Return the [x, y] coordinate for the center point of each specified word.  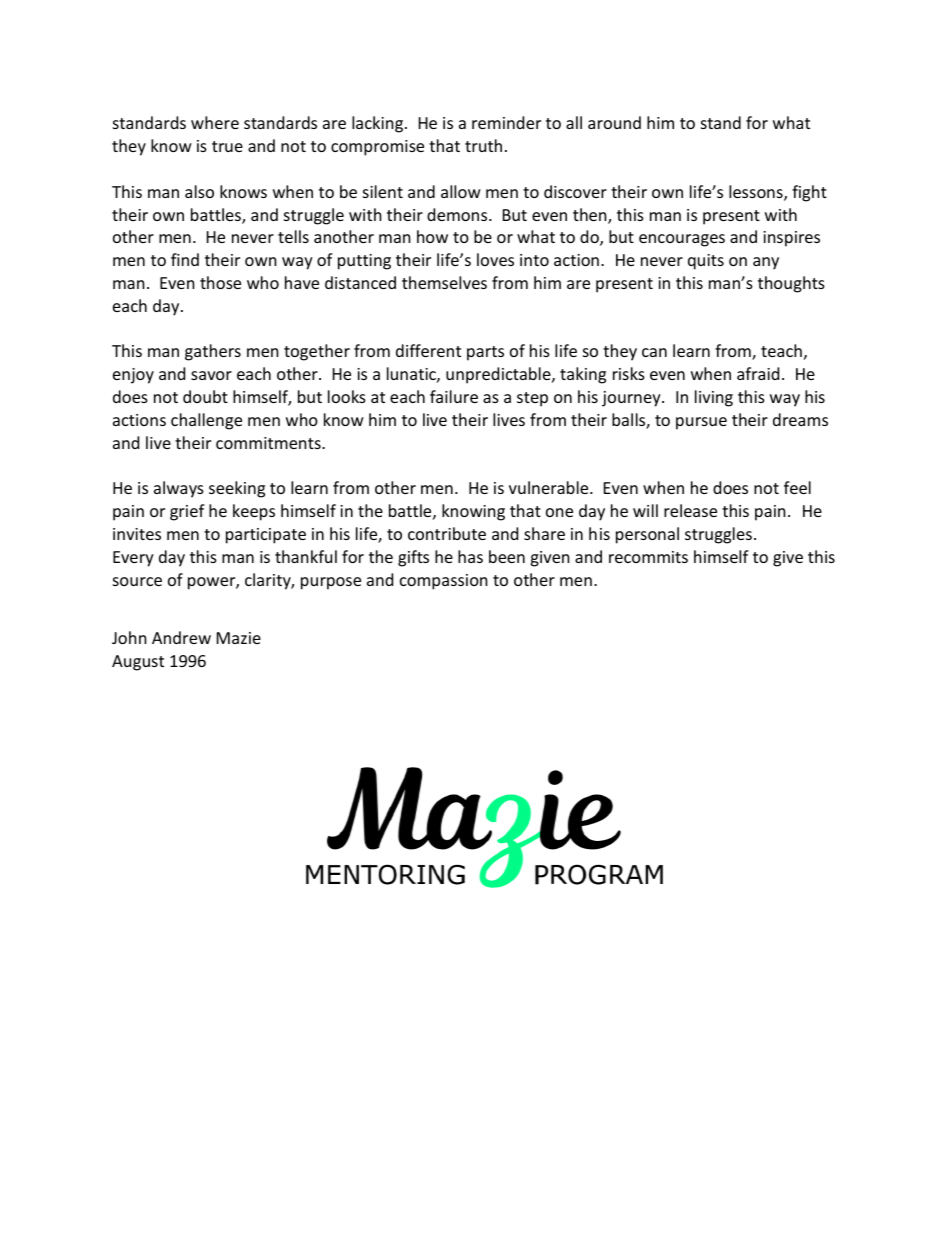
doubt [205, 396]
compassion [444, 582]
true [227, 146]
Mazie [239, 638]
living [714, 398]
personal [647, 535]
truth [483, 145]
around [614, 122]
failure [454, 396]
